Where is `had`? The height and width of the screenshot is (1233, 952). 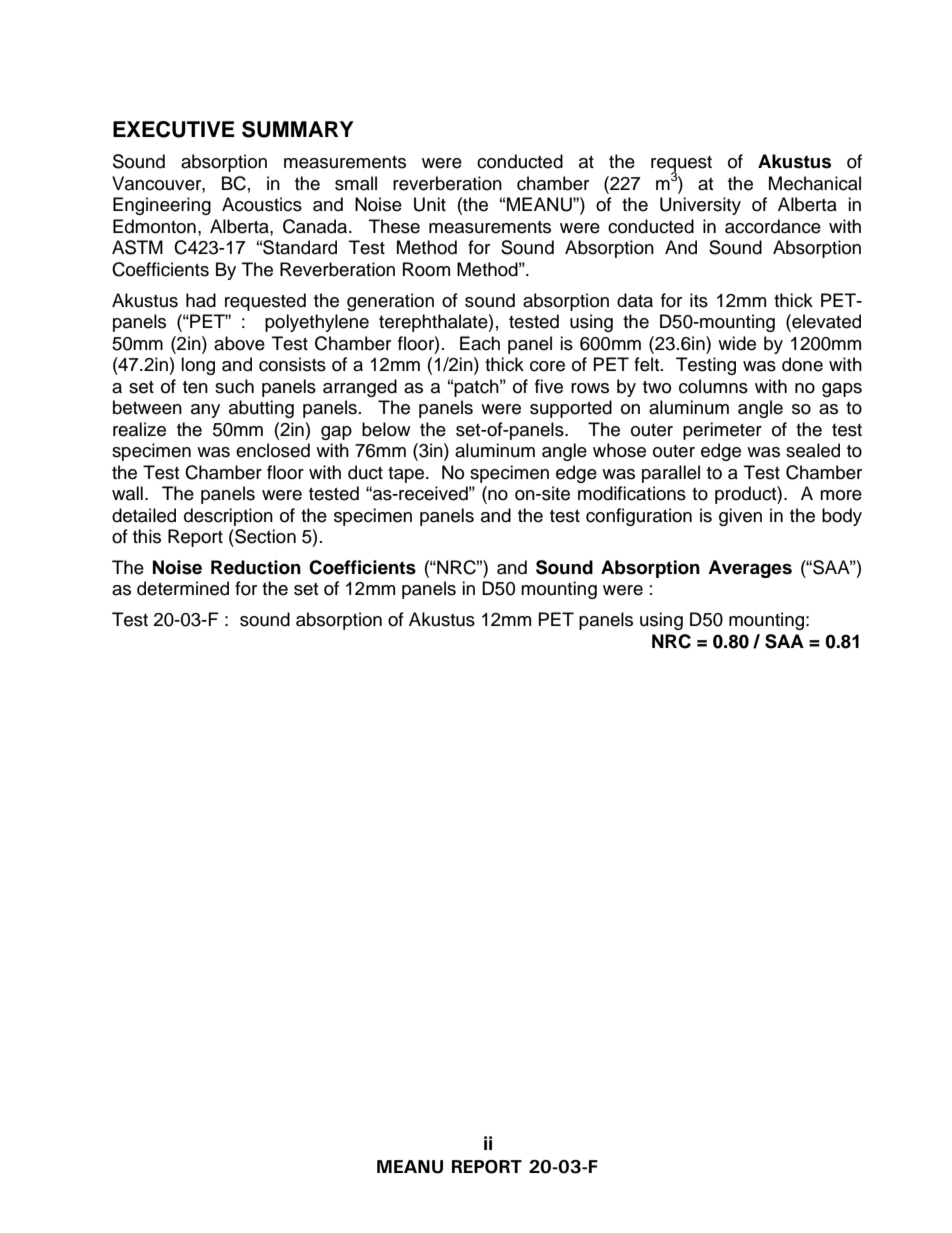 had is located at coordinates (201, 300).
